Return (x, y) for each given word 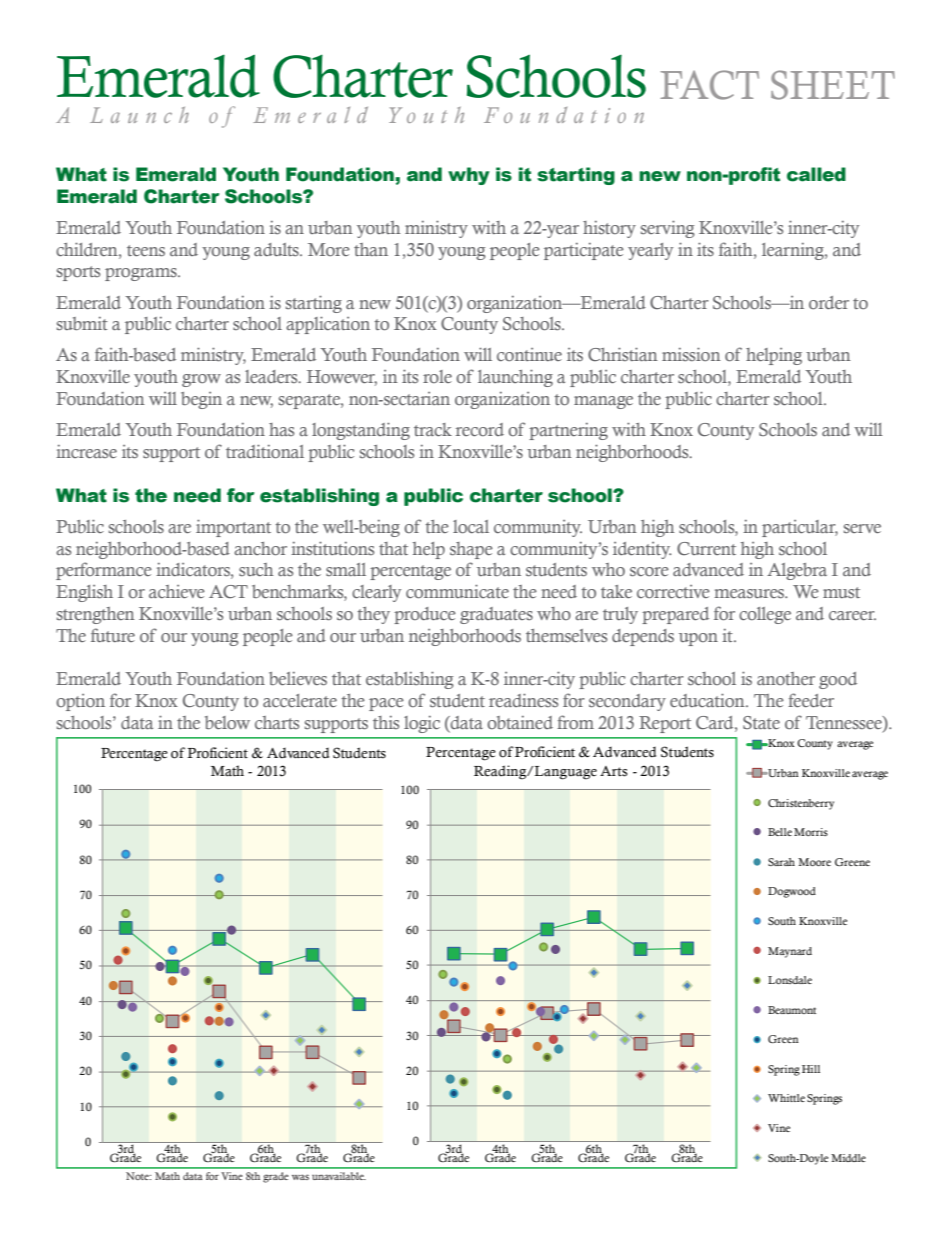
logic (422, 724)
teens (146, 250)
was (300, 1177)
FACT (709, 85)
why (469, 176)
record (480, 429)
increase (86, 451)
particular (800, 528)
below (227, 722)
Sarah (781, 862)
